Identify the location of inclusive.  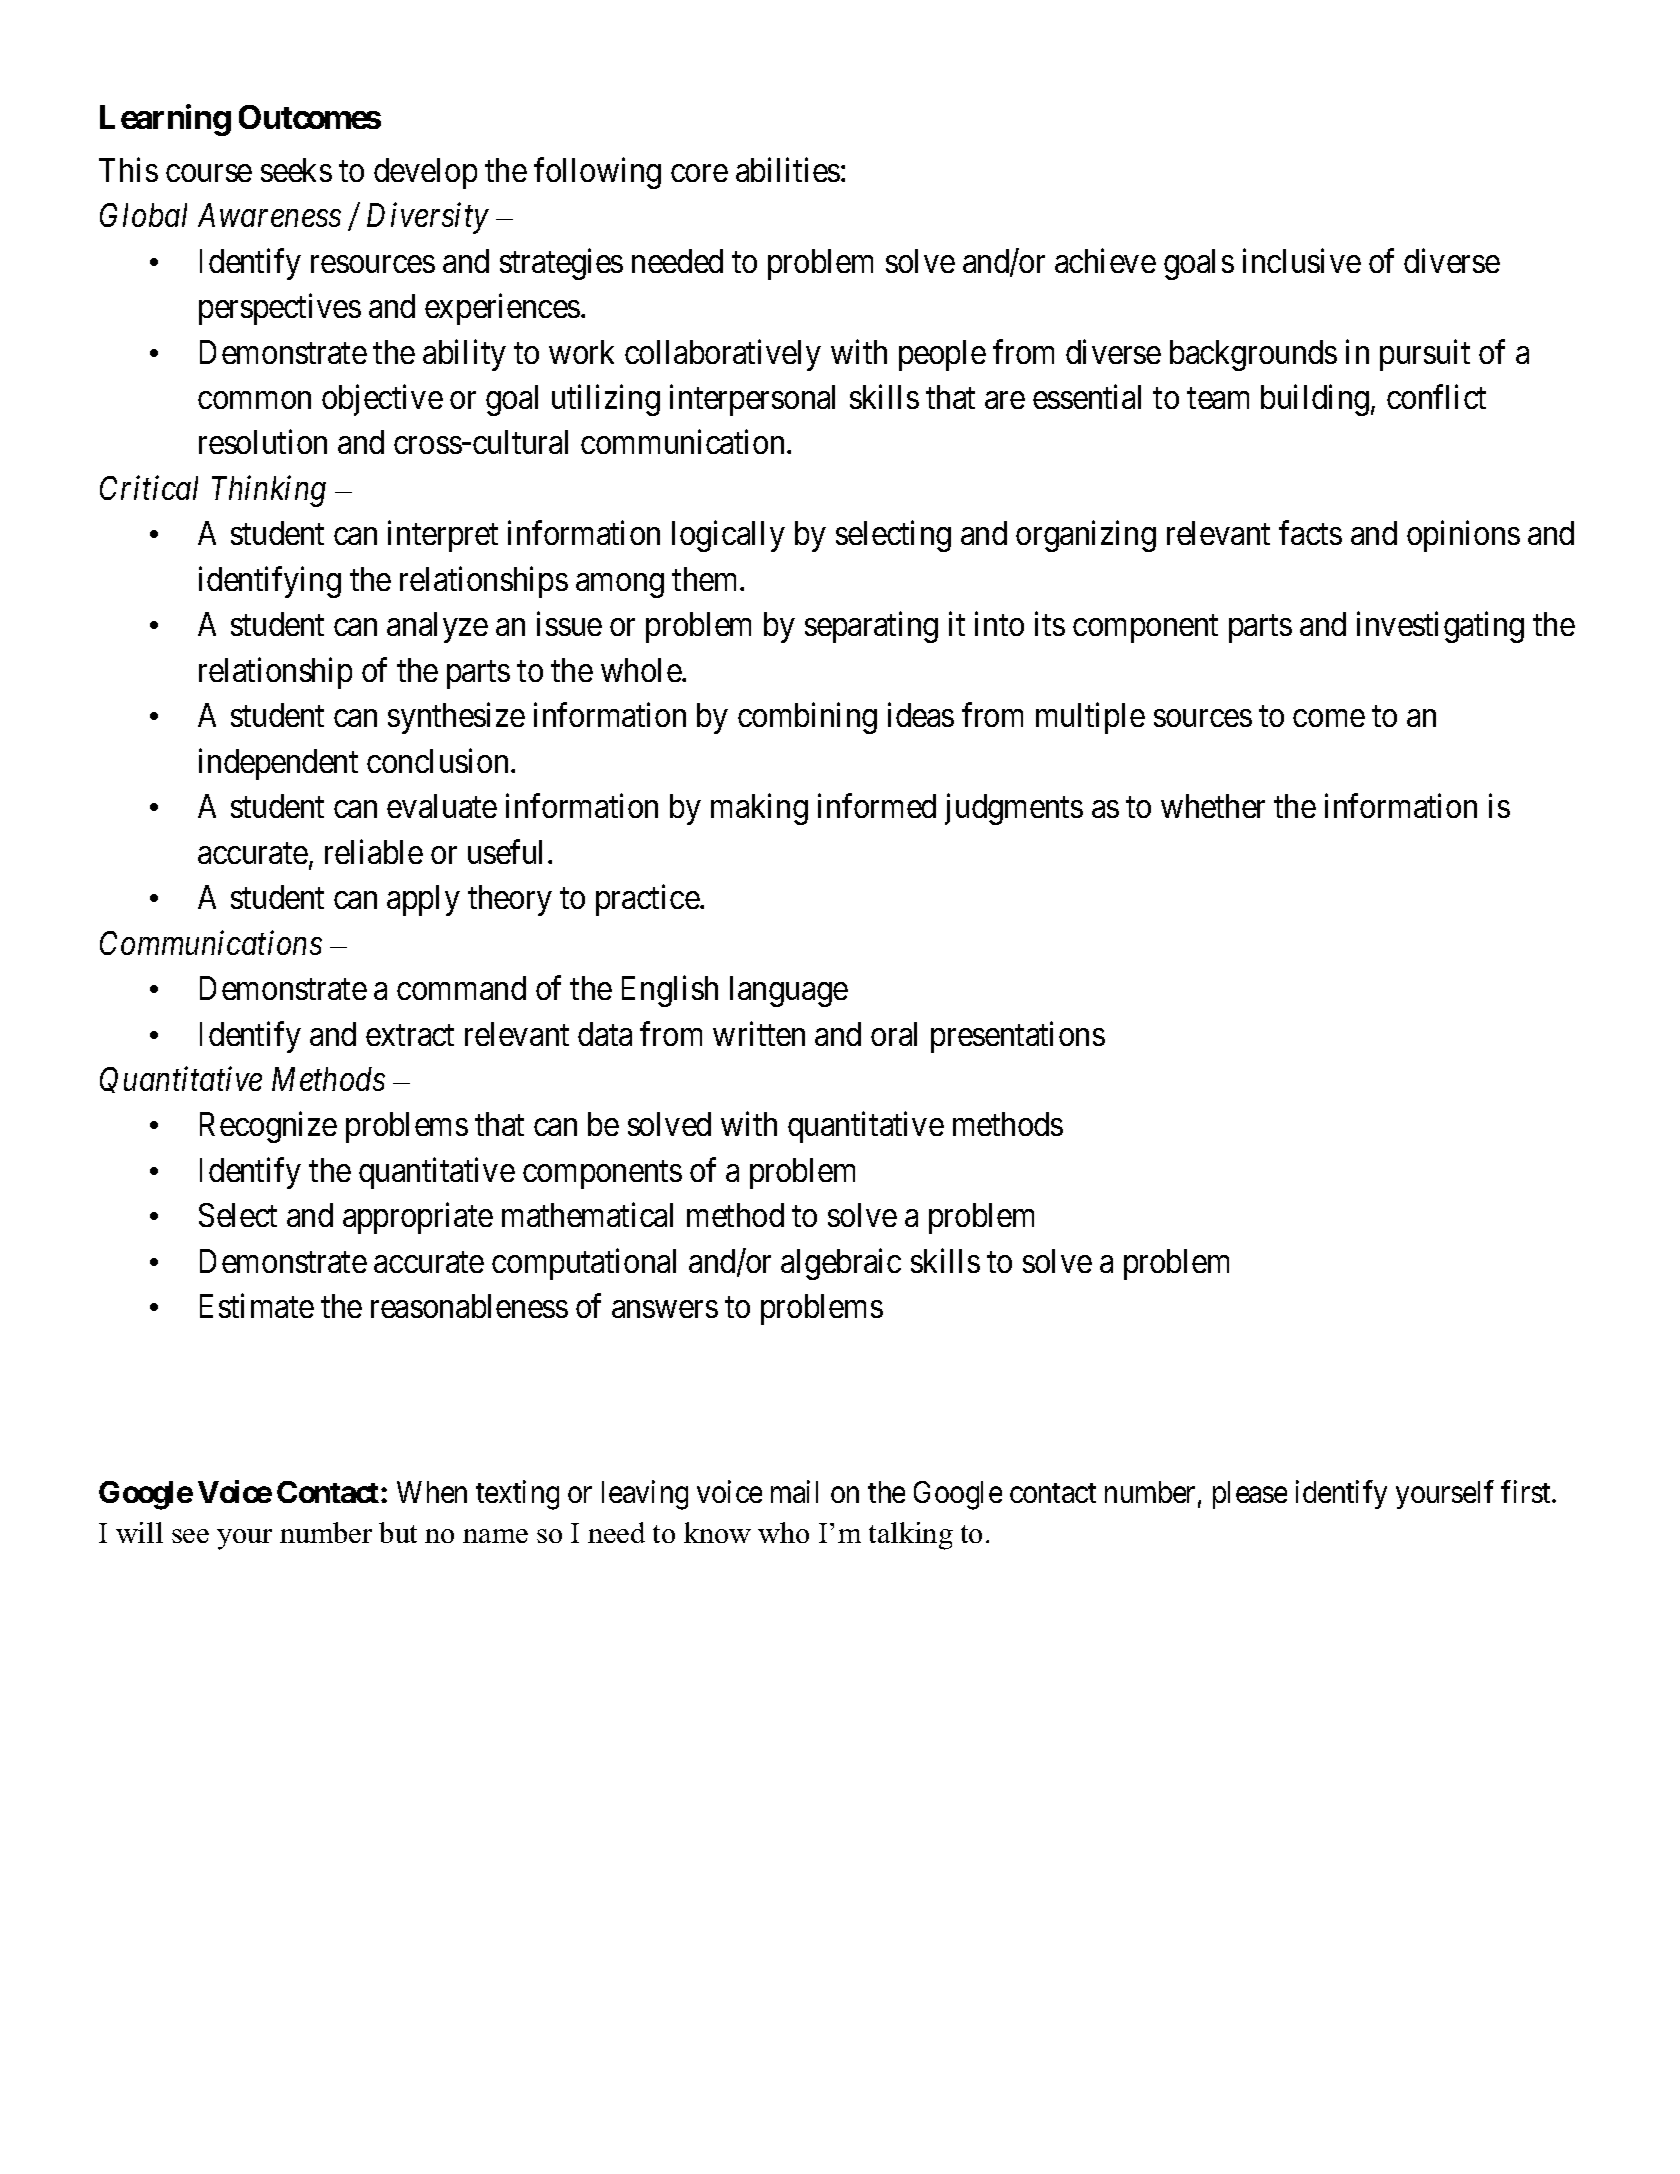
(1302, 260).
